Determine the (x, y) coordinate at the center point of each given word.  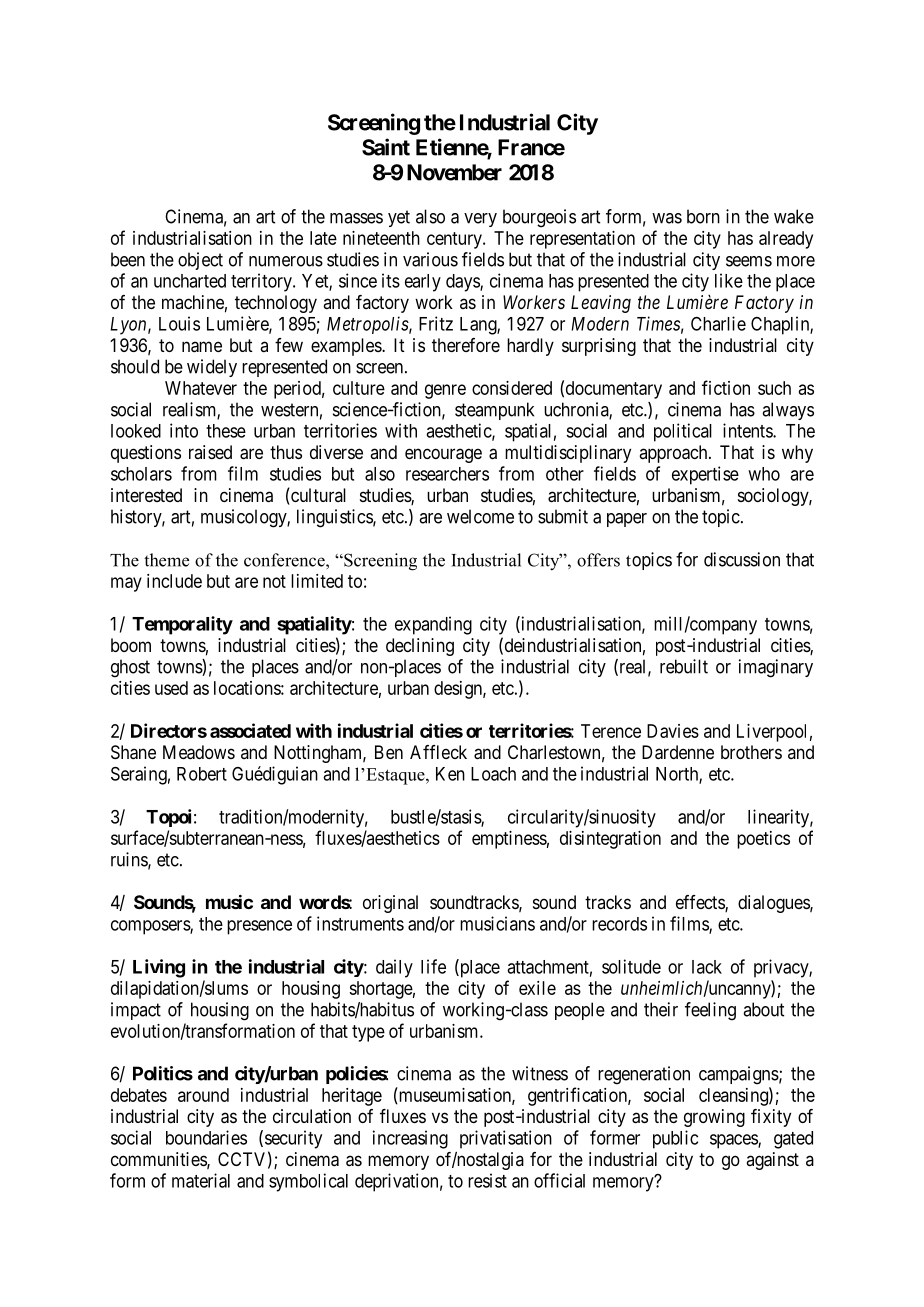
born (703, 216)
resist (487, 1180)
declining (420, 647)
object (200, 261)
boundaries (206, 1137)
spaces (734, 1141)
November (454, 172)
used (171, 688)
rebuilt (684, 666)
